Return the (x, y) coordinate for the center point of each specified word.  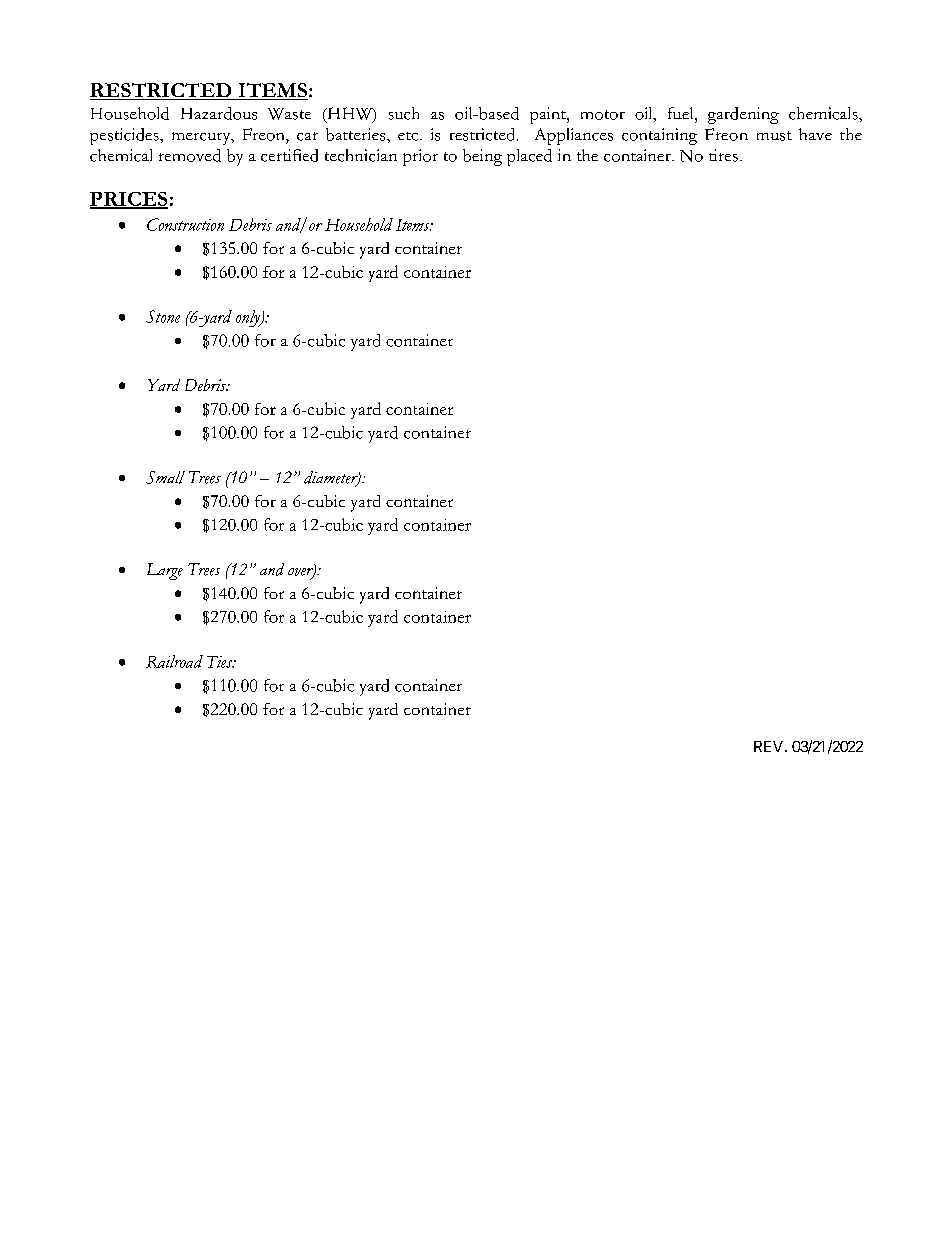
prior (420, 157)
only (249, 318)
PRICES (129, 200)
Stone (163, 316)
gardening (743, 115)
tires (723, 155)
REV (770, 746)
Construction (185, 224)
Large (165, 571)
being (482, 157)
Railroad (174, 661)
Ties (221, 662)
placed (529, 157)
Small (165, 477)
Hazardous (219, 113)
